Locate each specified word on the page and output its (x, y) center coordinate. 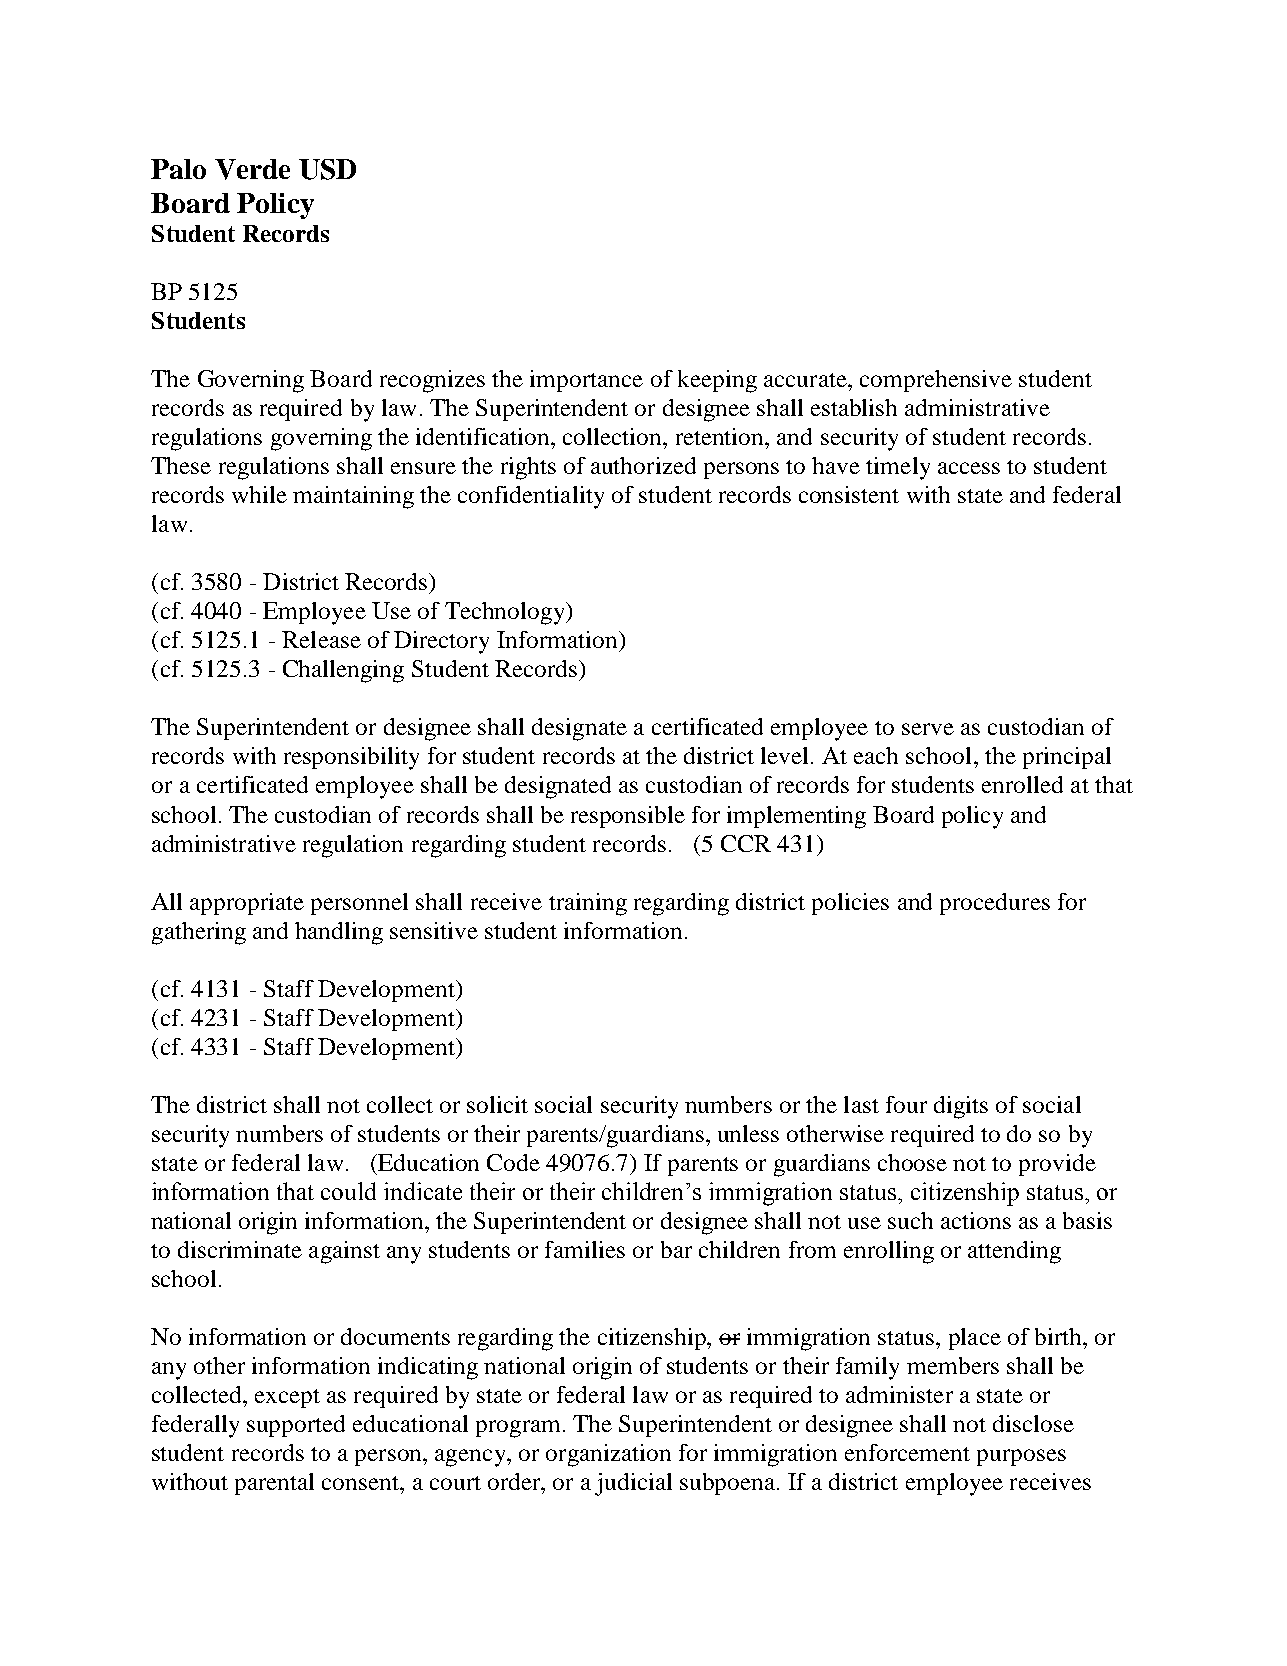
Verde (252, 169)
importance (586, 381)
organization (608, 1455)
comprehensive (936, 381)
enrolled (1022, 784)
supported (296, 1426)
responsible (628, 817)
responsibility (351, 758)
